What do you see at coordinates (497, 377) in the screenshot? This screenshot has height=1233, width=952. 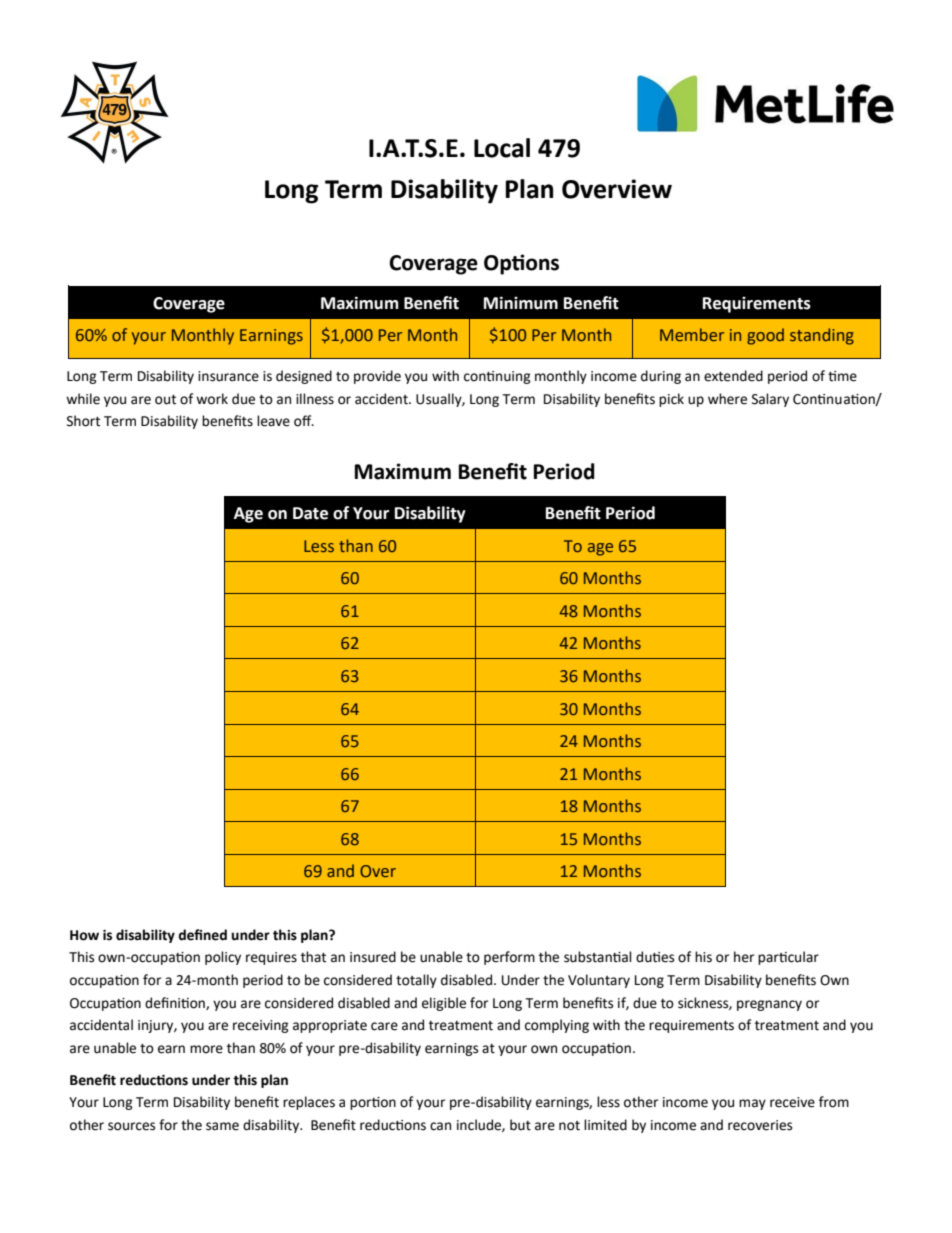 I see `continuing` at bounding box center [497, 377].
